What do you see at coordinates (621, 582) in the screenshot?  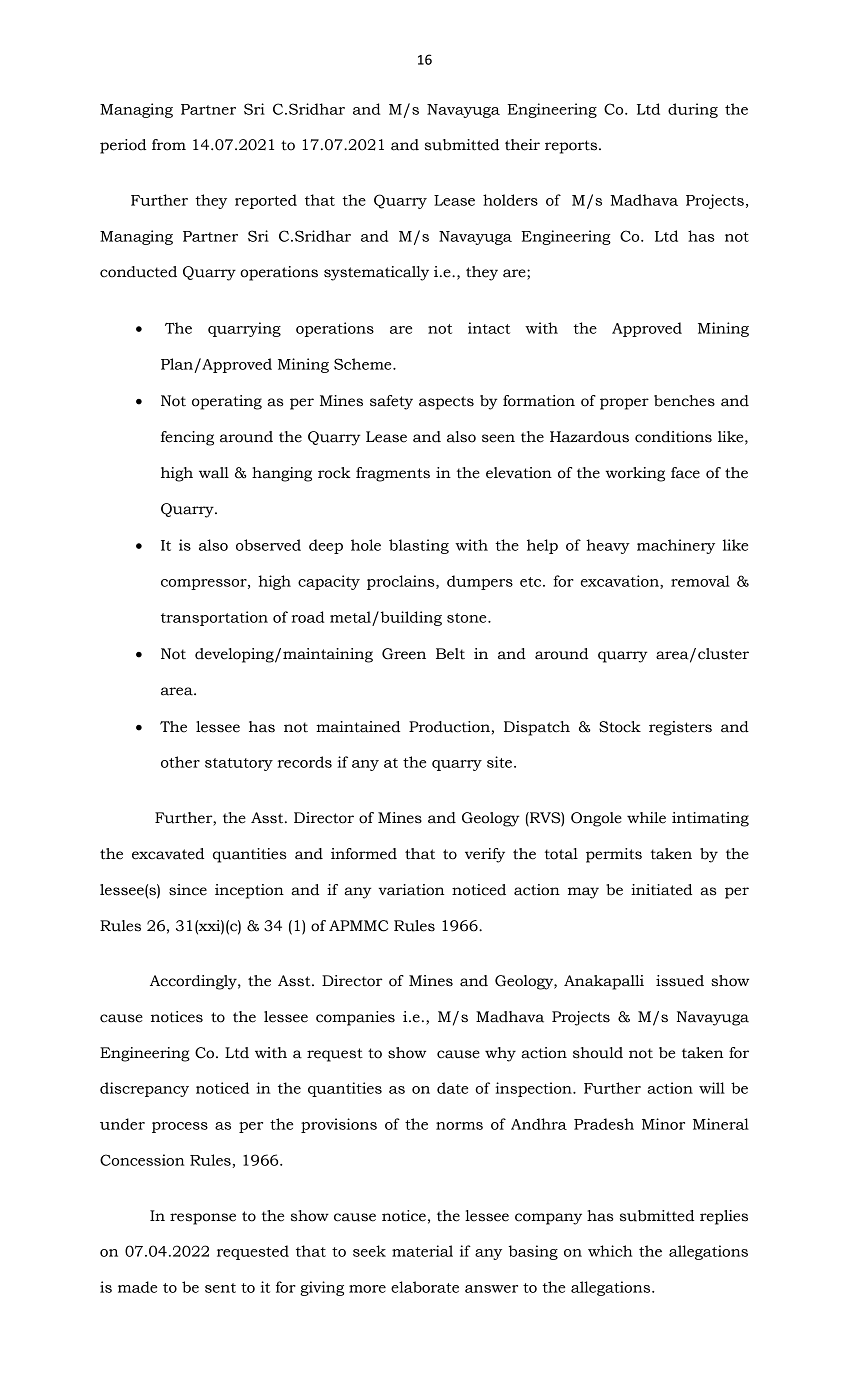 I see `excavation` at bounding box center [621, 582].
